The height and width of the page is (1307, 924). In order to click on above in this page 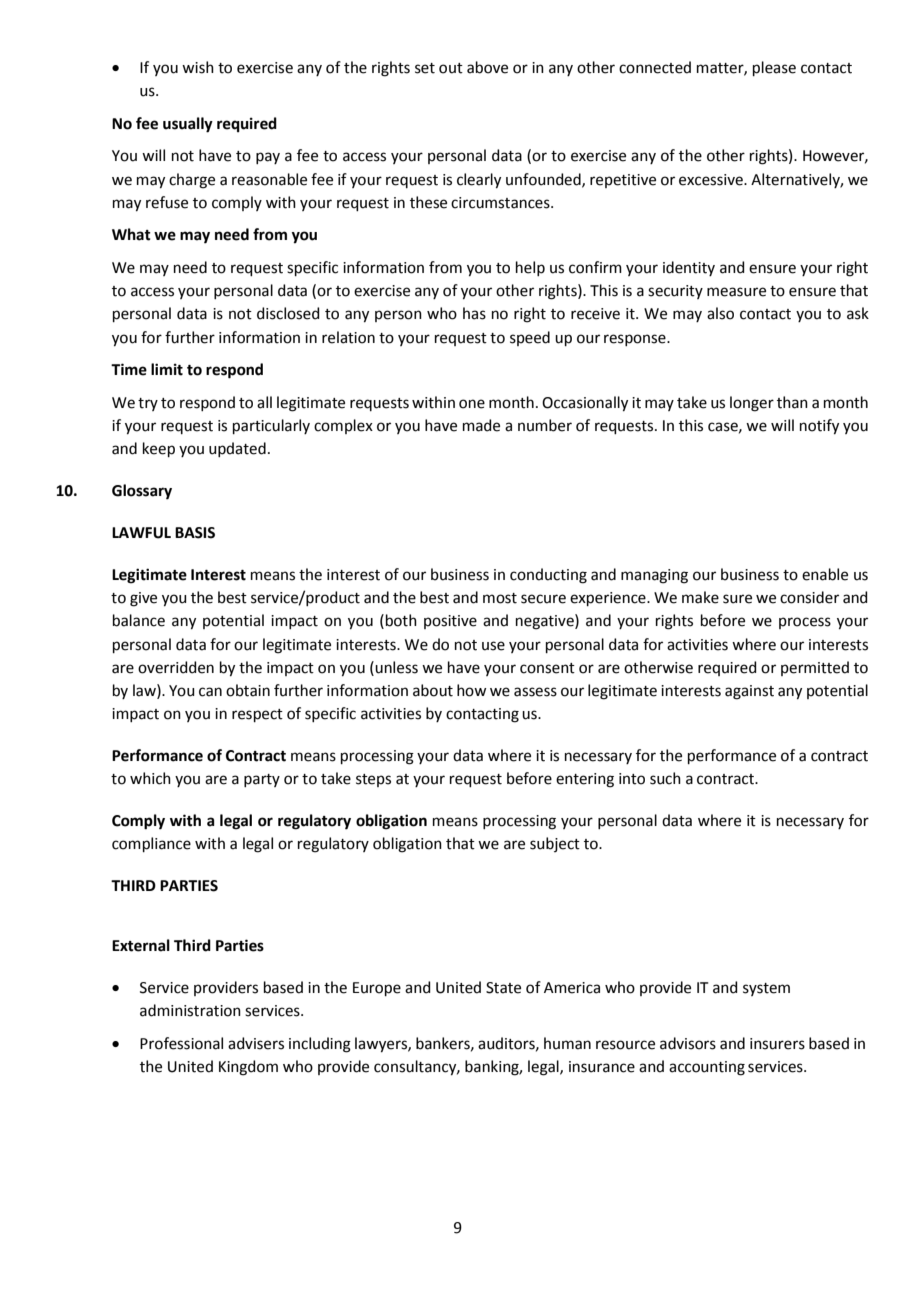, I will do `click(487, 67)`.
